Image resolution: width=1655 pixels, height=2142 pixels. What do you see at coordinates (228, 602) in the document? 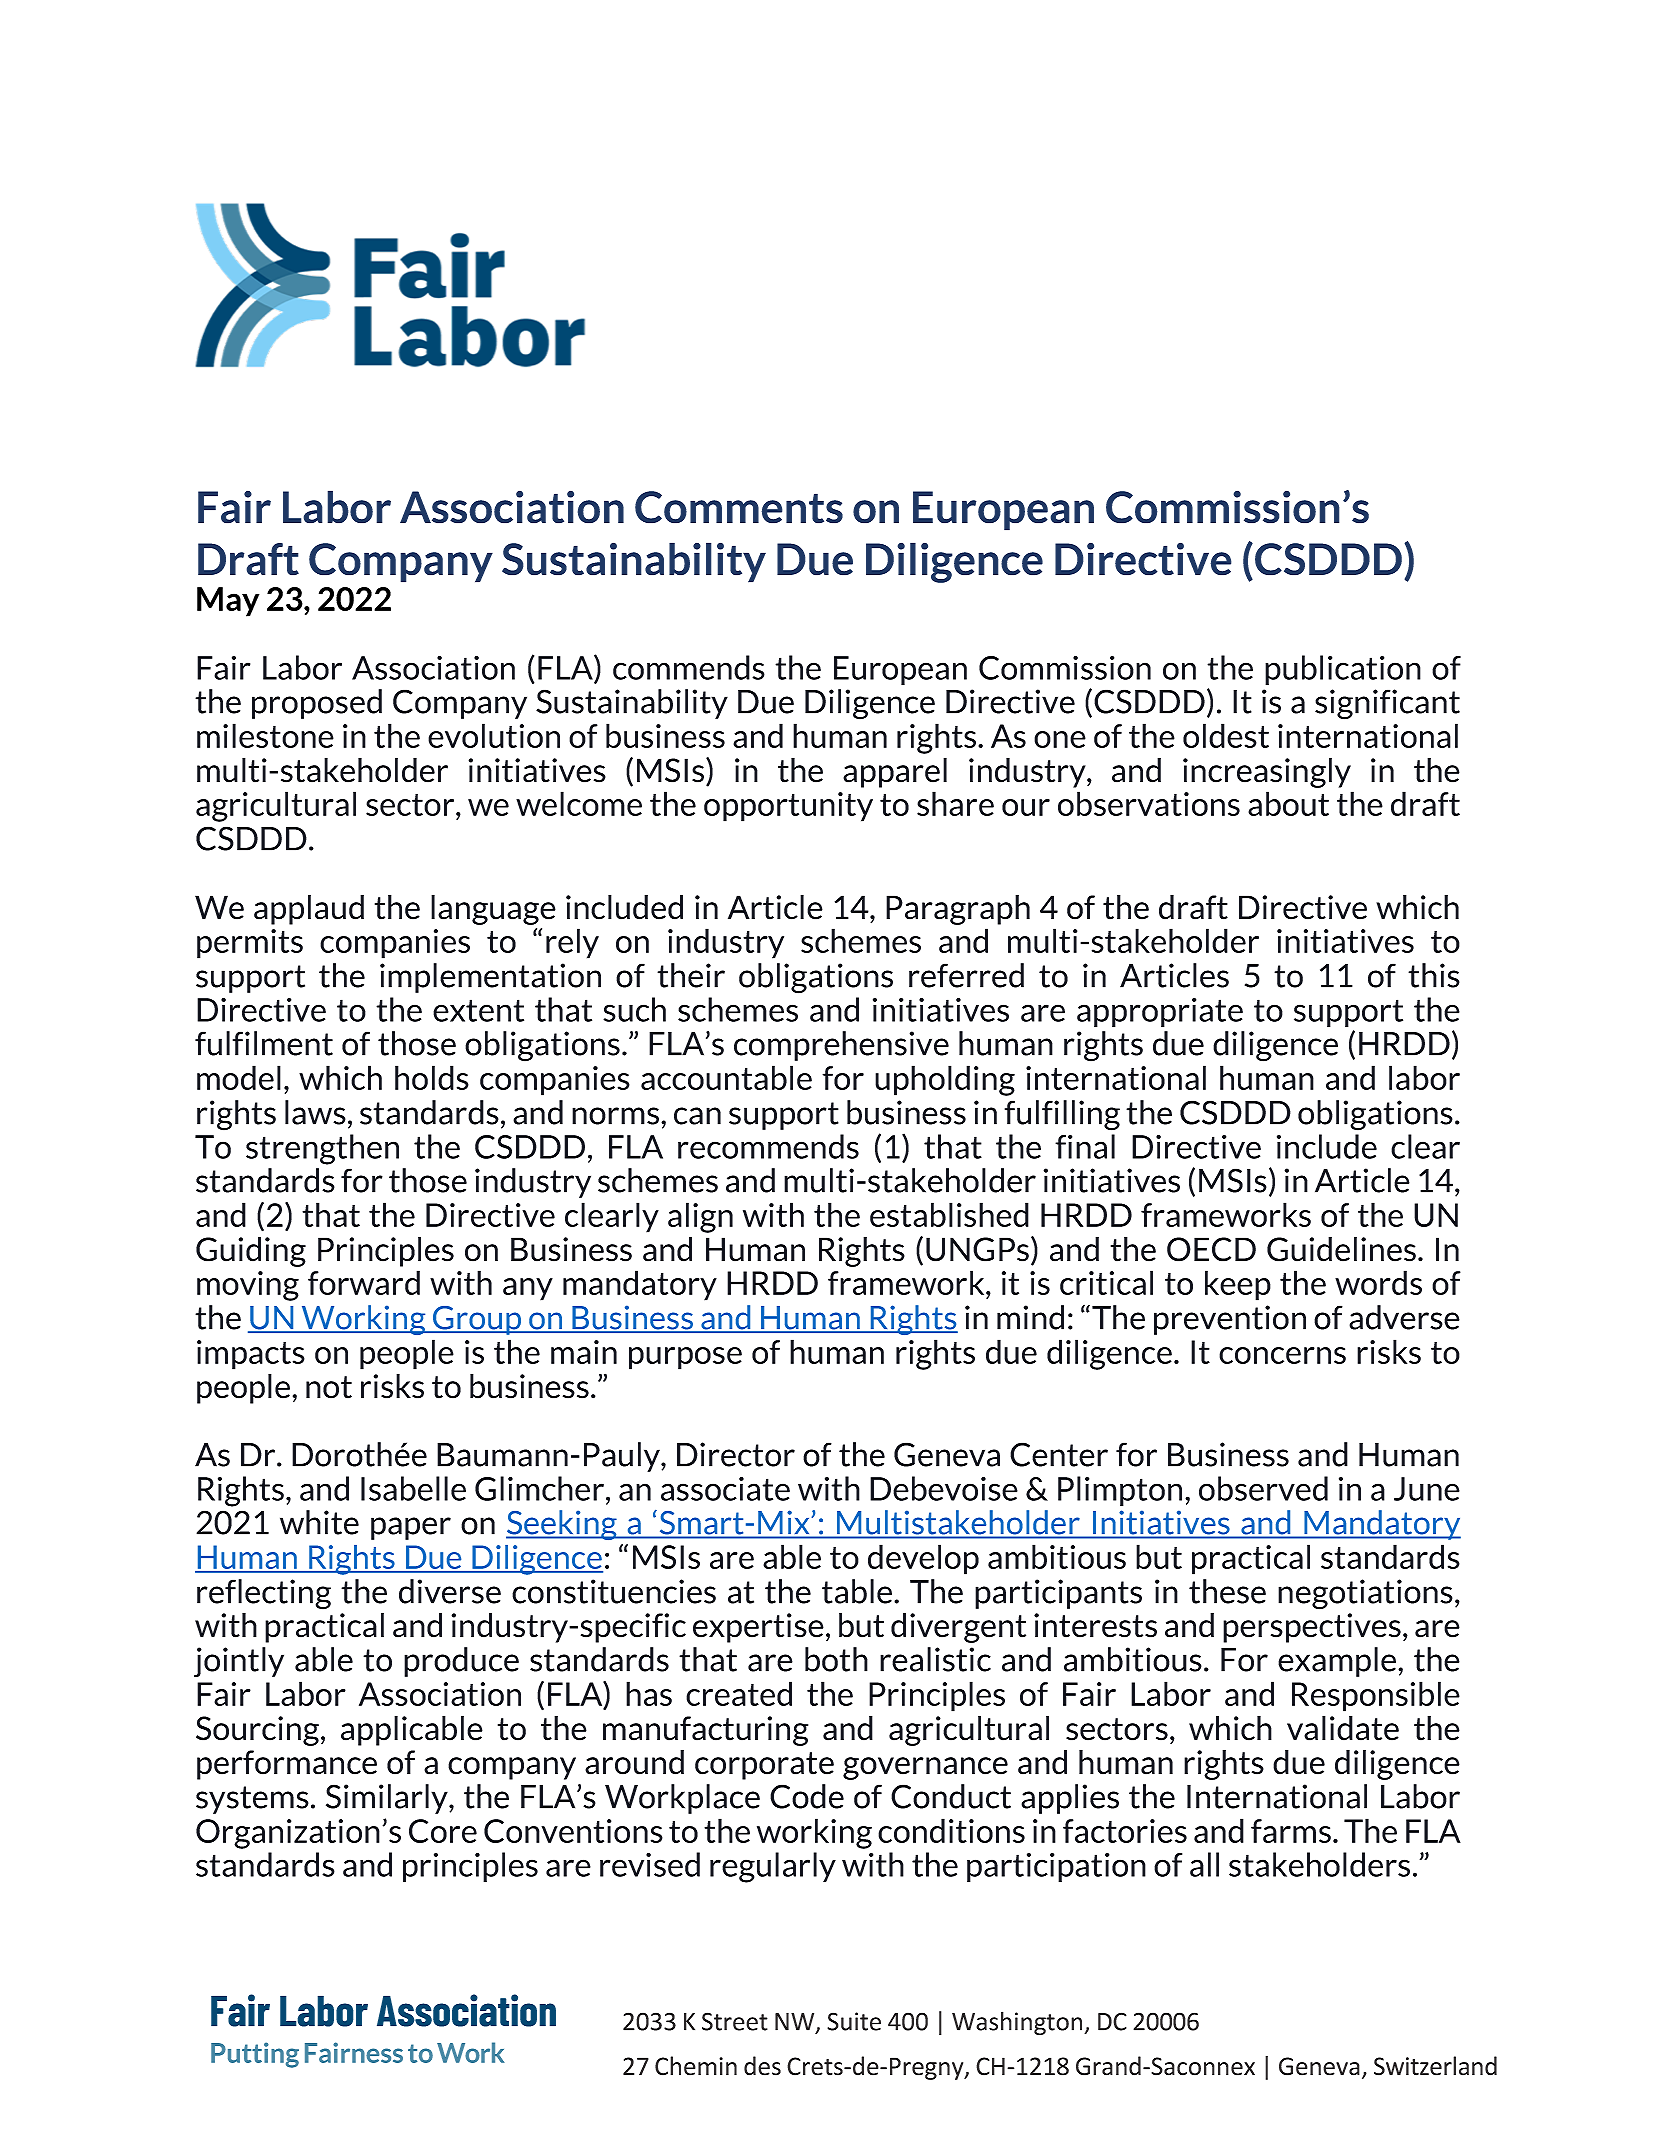
I see `May` at bounding box center [228, 602].
